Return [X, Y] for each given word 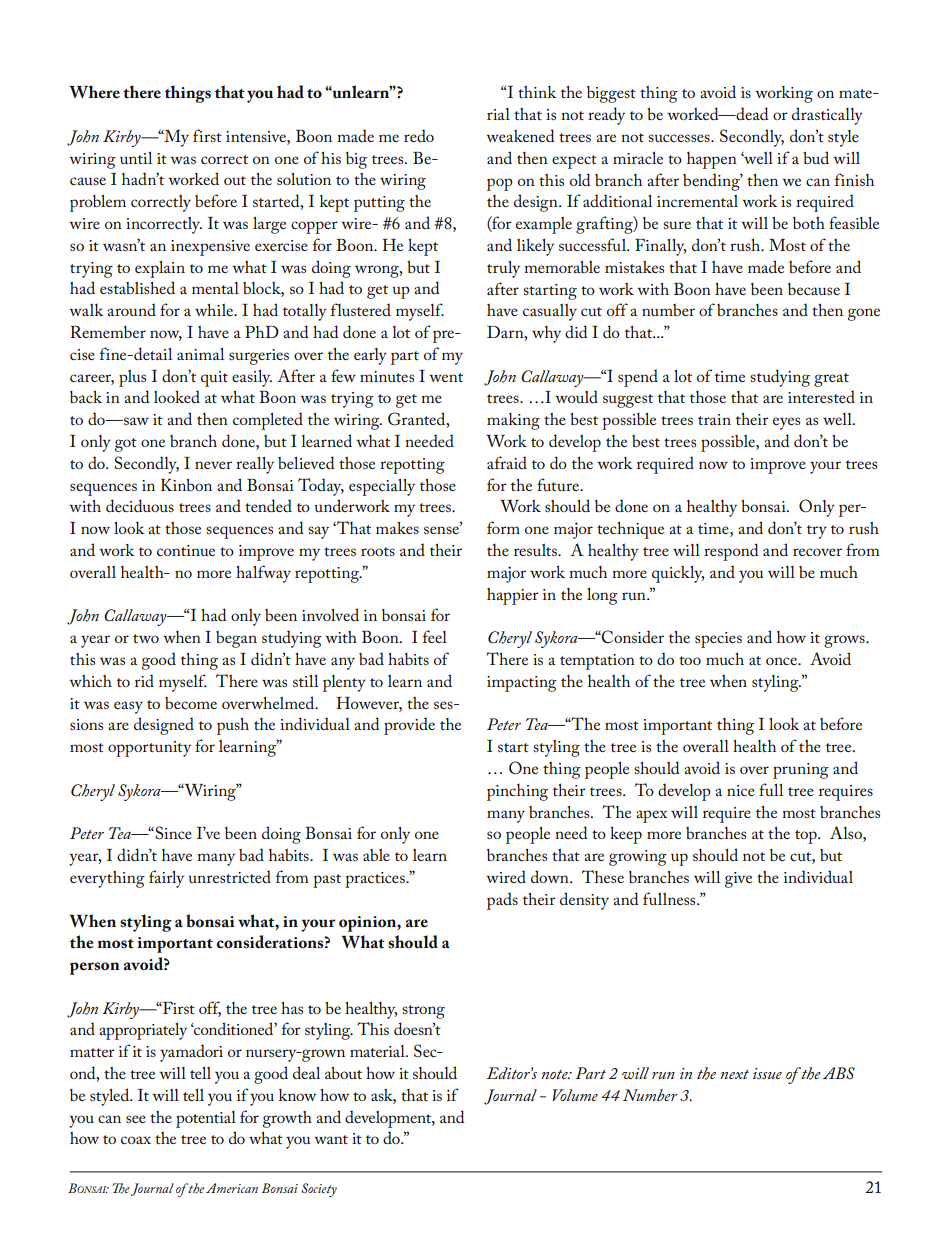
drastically [827, 116]
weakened [520, 135]
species [718, 640]
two [146, 638]
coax [136, 1140]
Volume [575, 1095]
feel [435, 636]
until [136, 158]
